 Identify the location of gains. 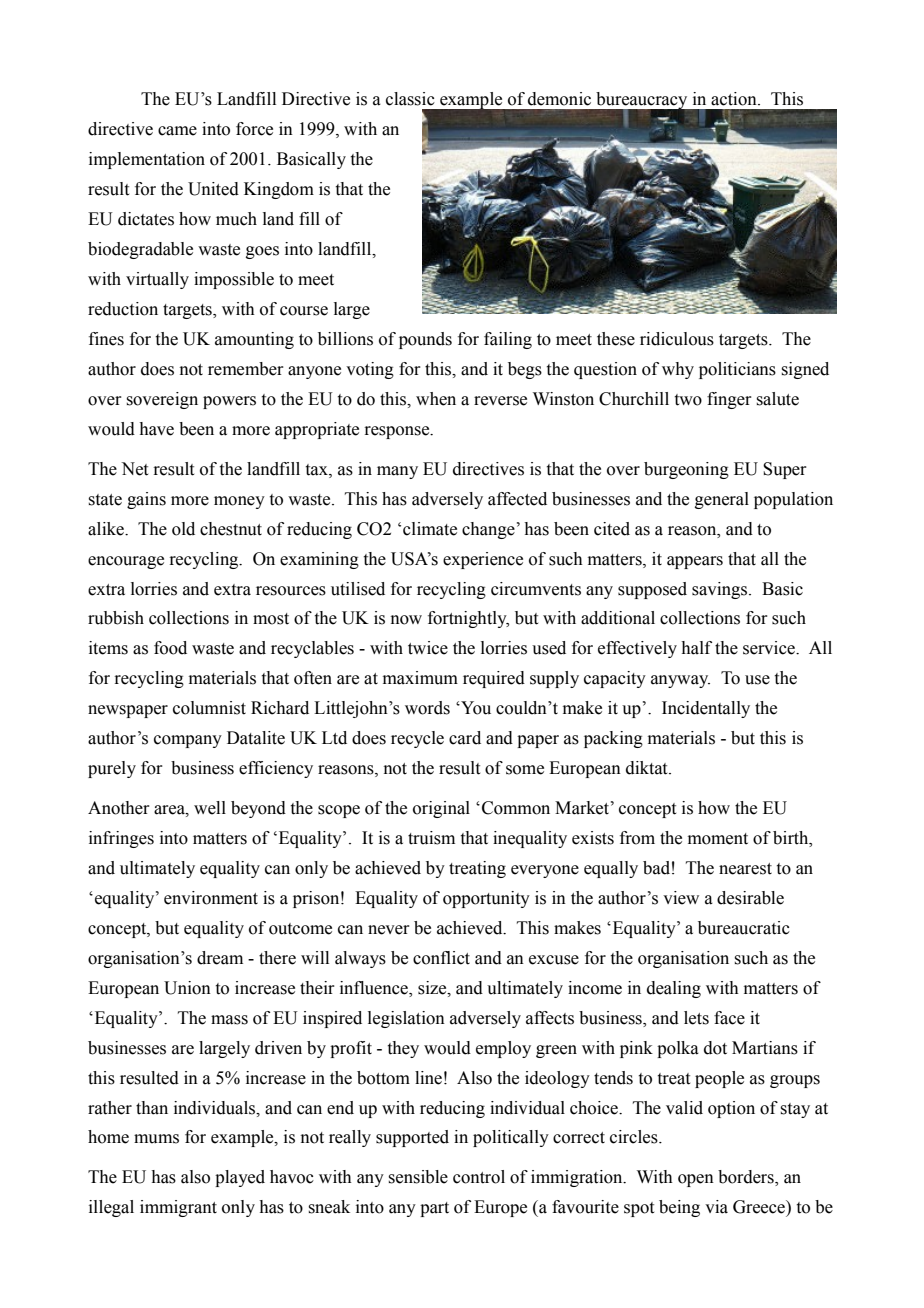
(146, 500).
